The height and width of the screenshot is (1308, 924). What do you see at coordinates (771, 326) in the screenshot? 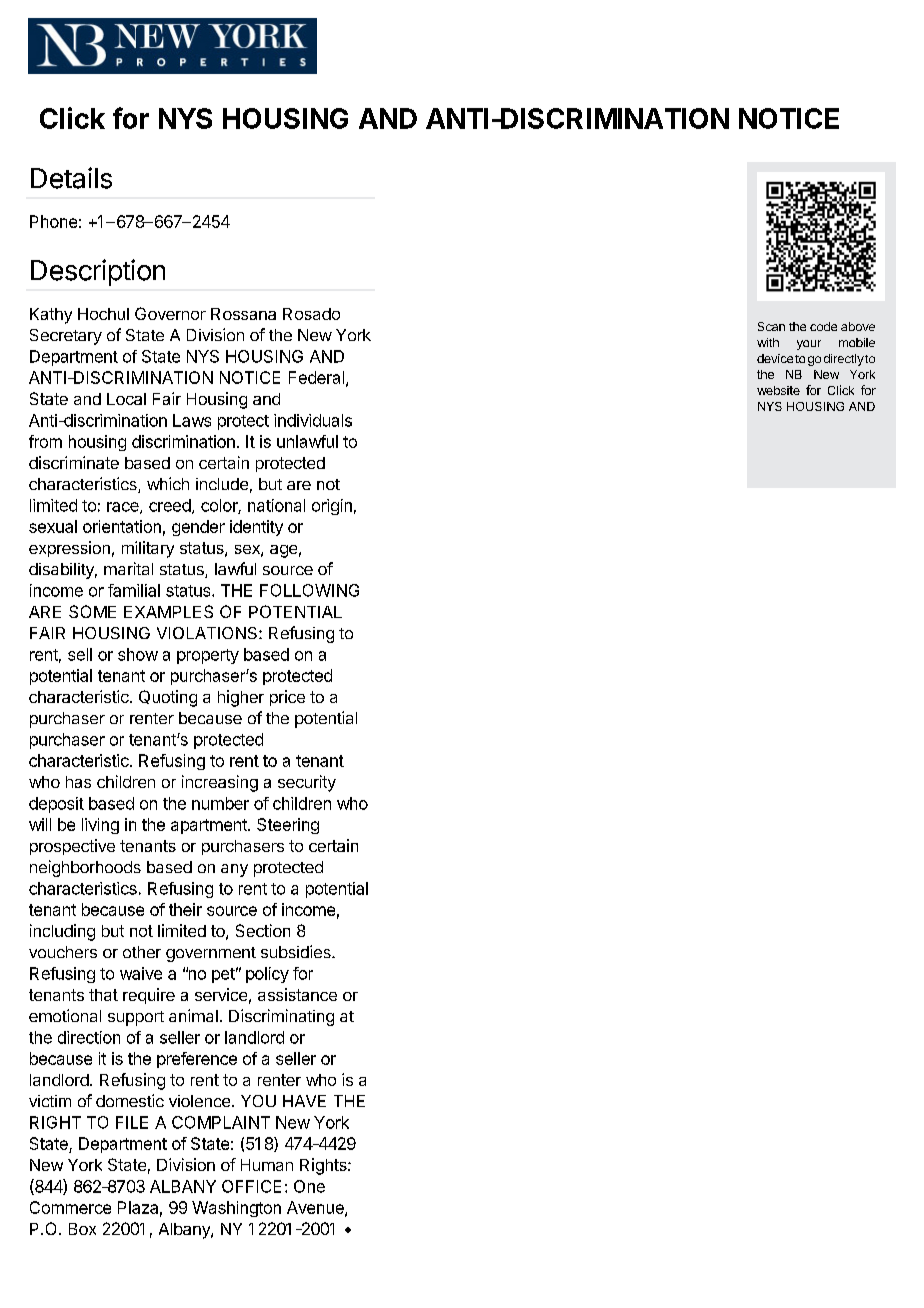
I see `Scan` at bounding box center [771, 326].
